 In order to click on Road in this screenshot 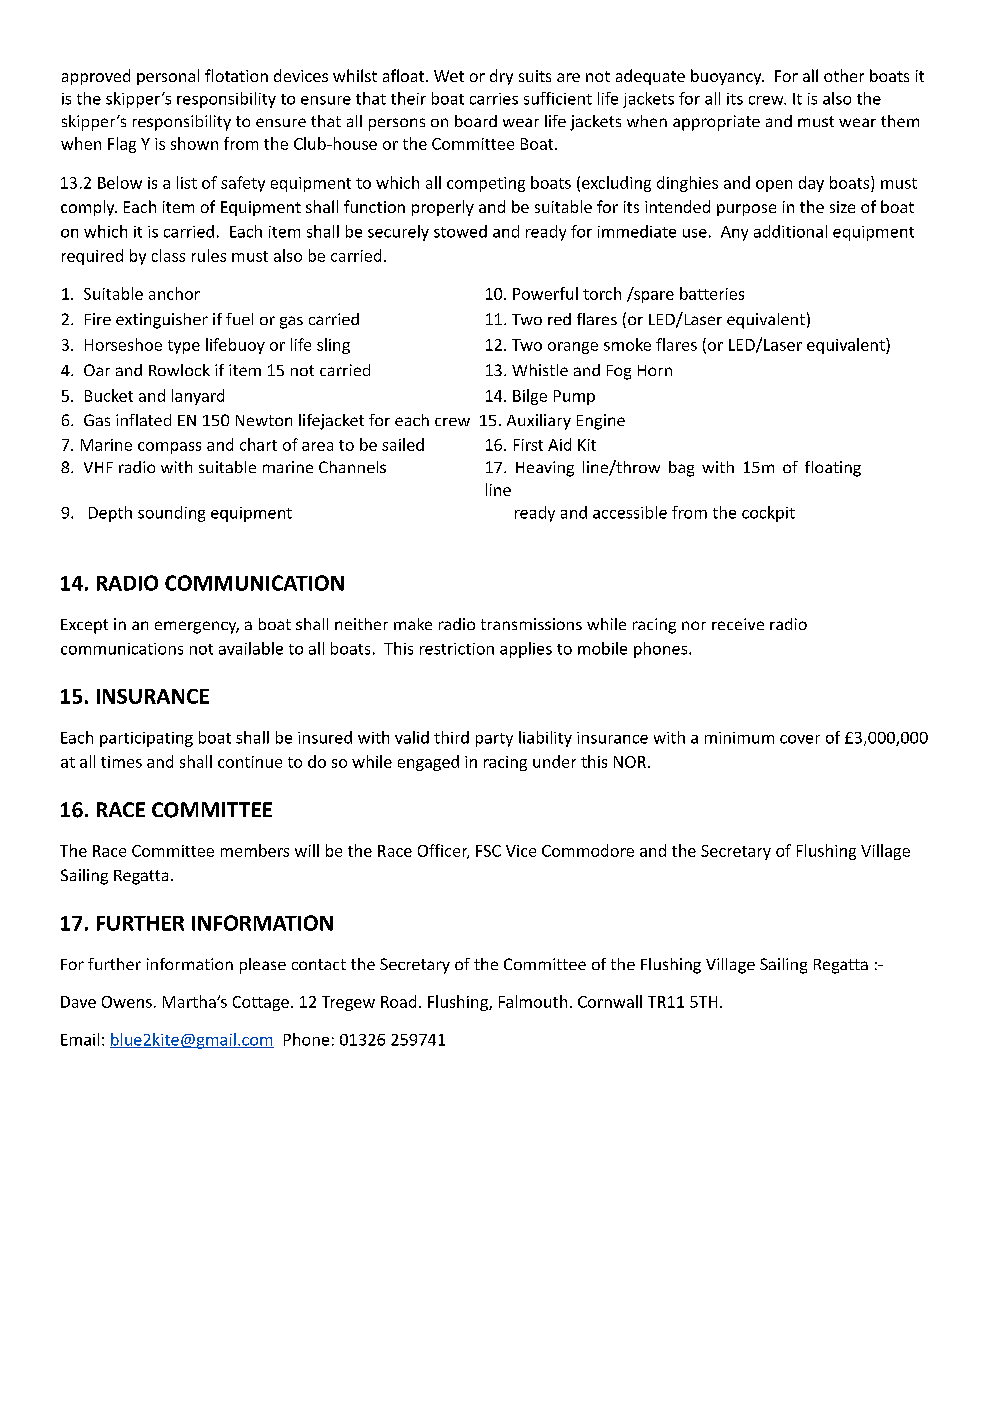, I will do `click(398, 1001)`.
